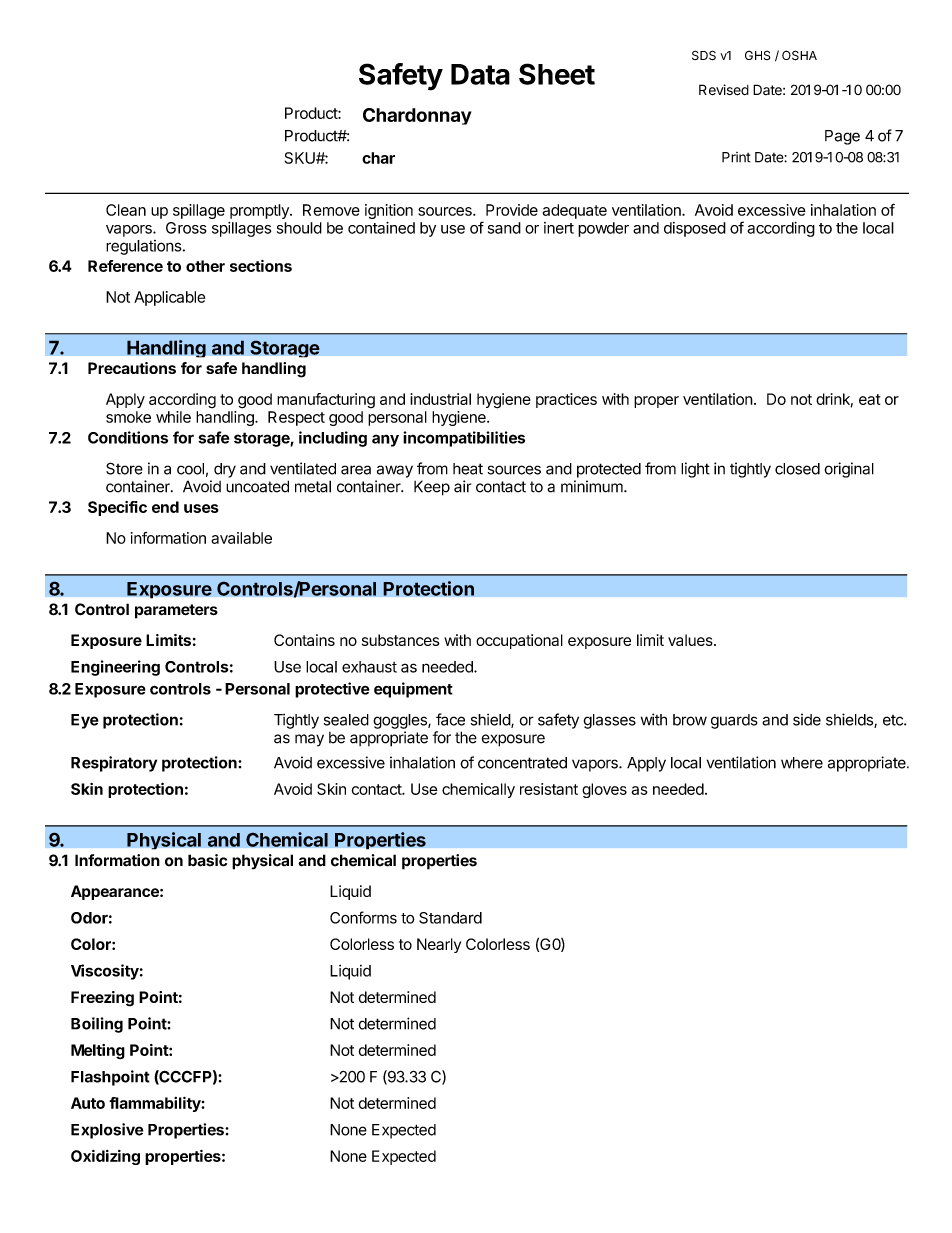 The width and height of the page is (952, 1233). I want to click on OSHA, so click(799, 55).
